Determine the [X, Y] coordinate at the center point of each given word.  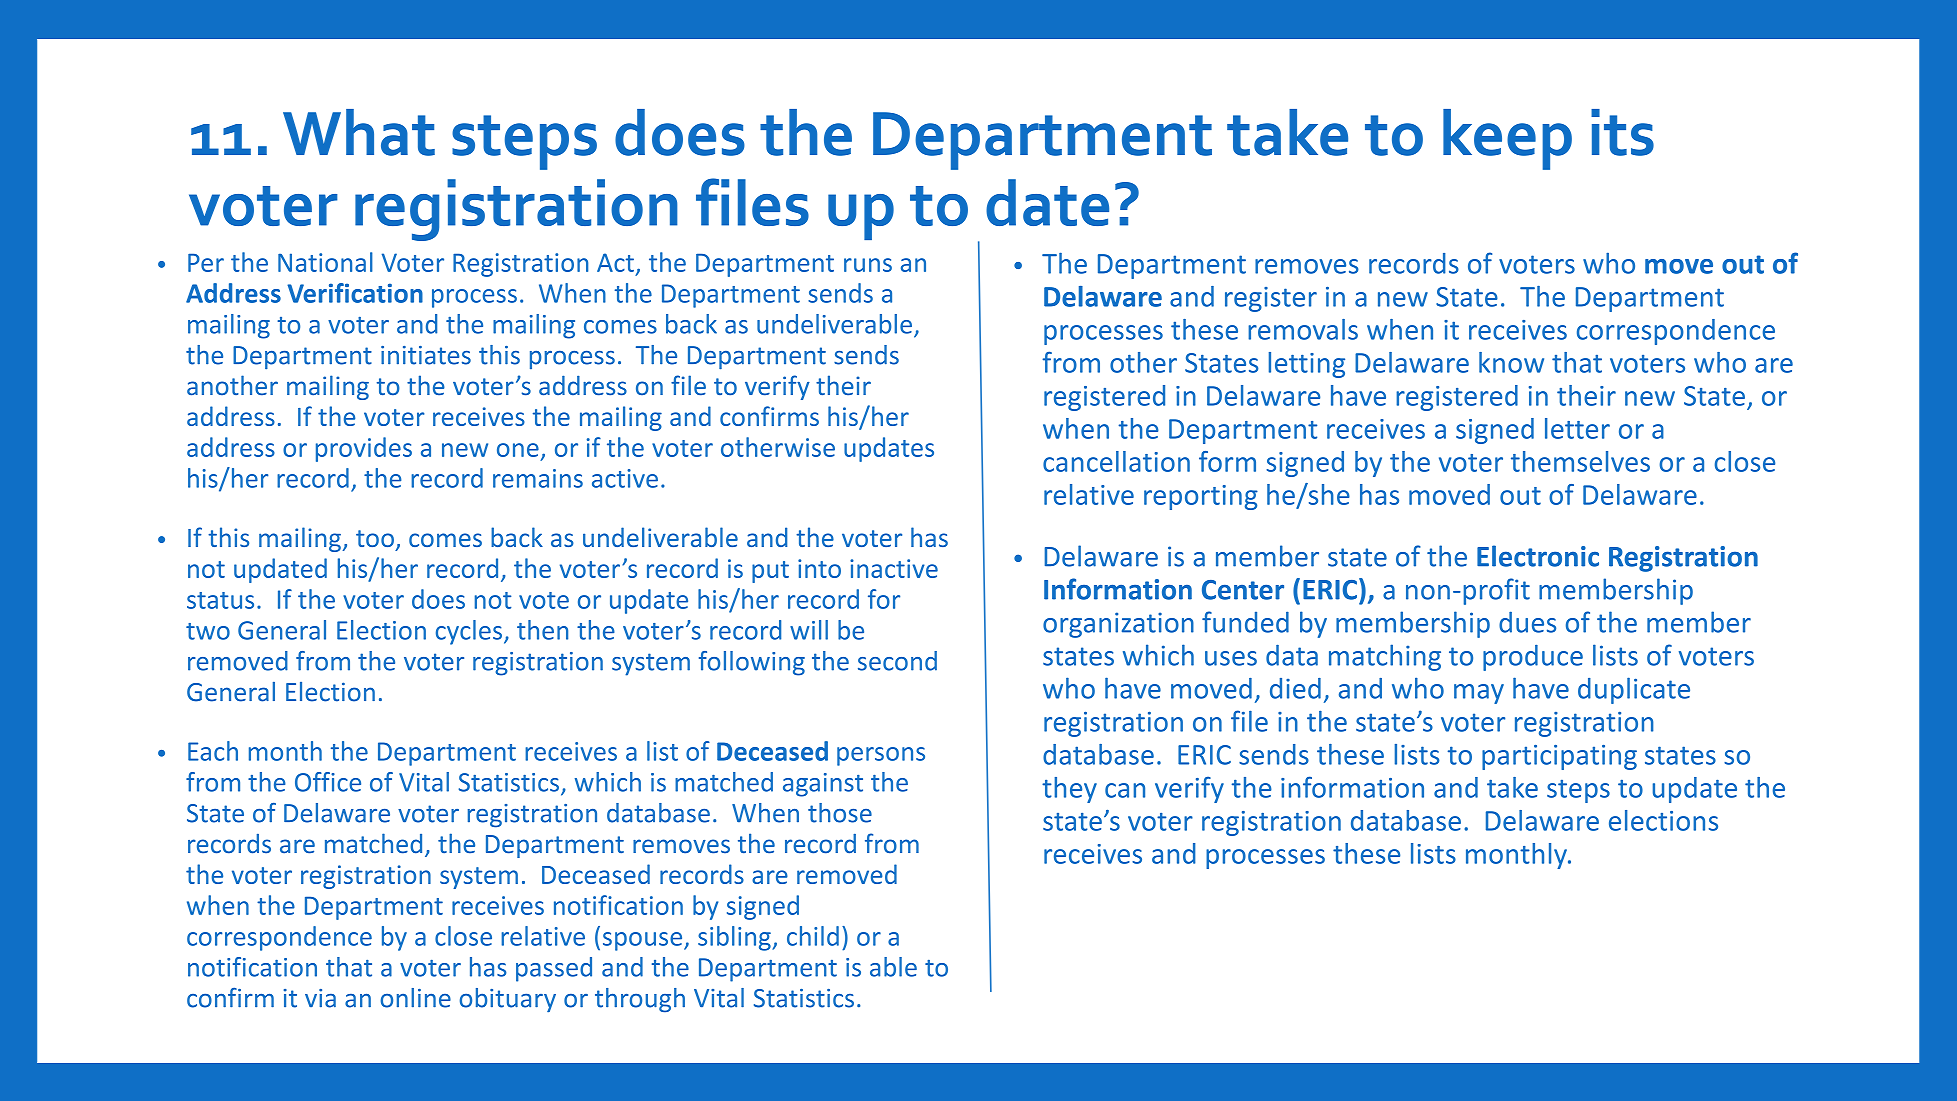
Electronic [1538, 556]
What [359, 132]
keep [1507, 139]
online [416, 998]
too [375, 538]
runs [868, 265]
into [819, 568]
